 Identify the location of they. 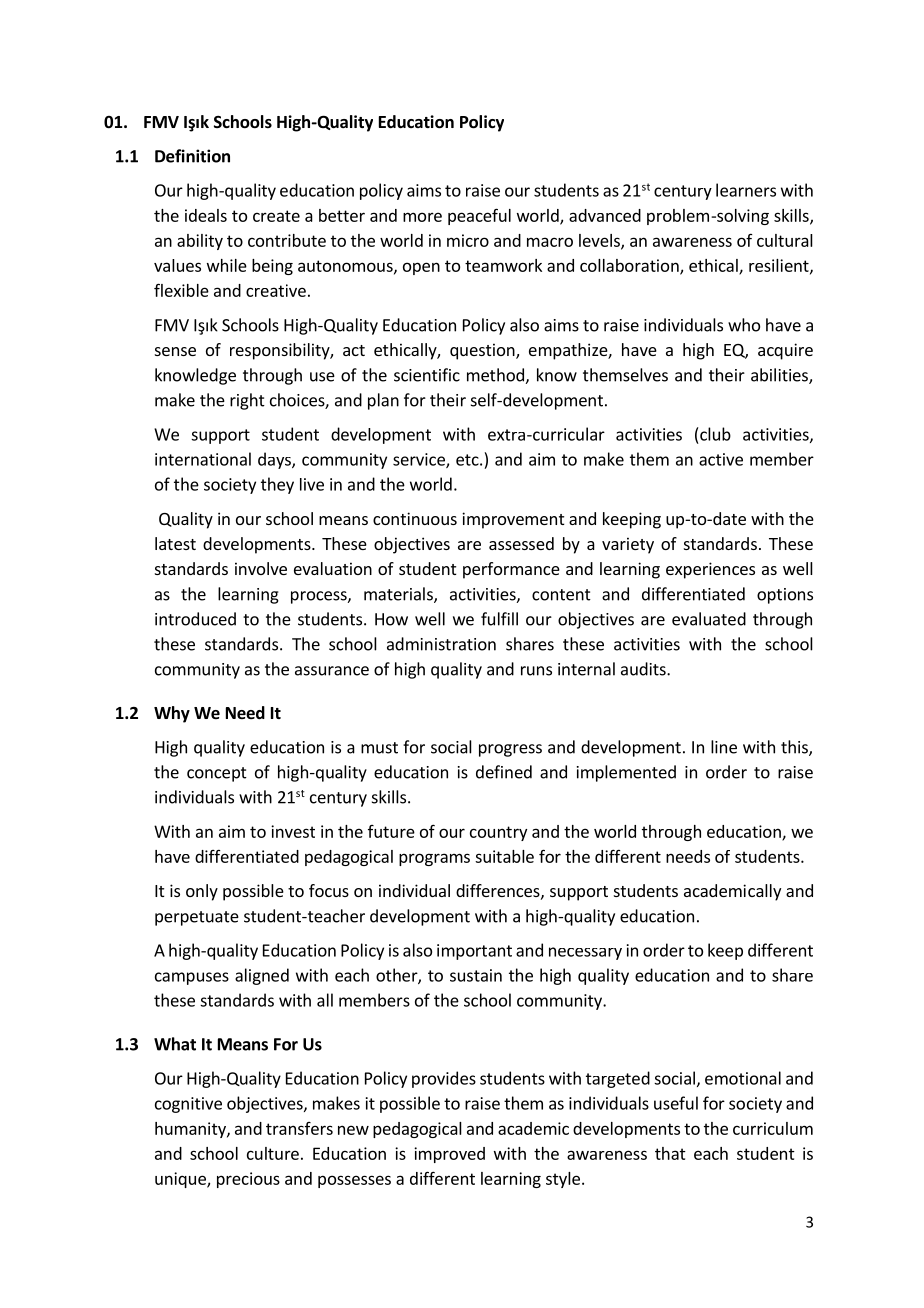
(277, 485).
